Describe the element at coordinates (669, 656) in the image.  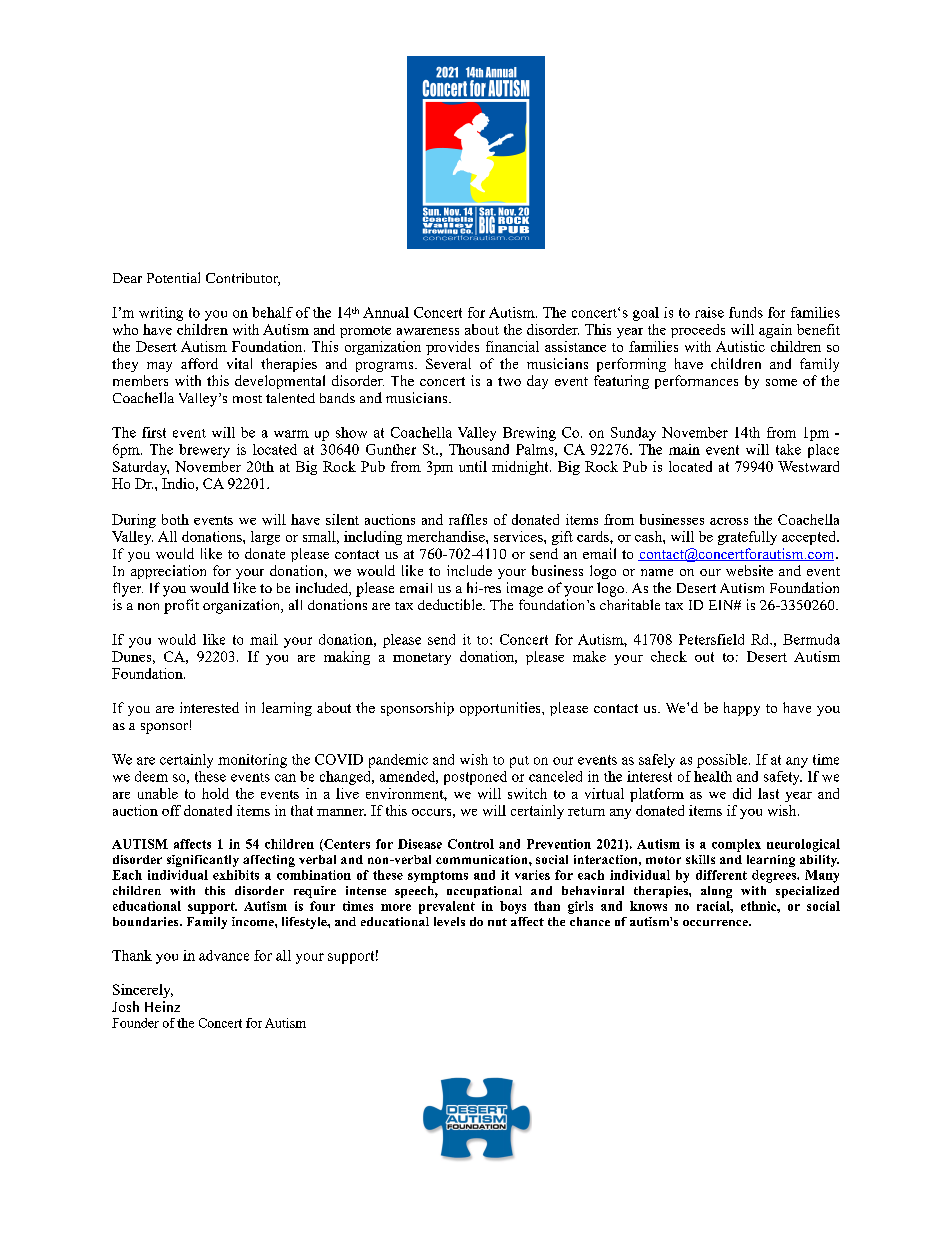
I see `check` at that location.
